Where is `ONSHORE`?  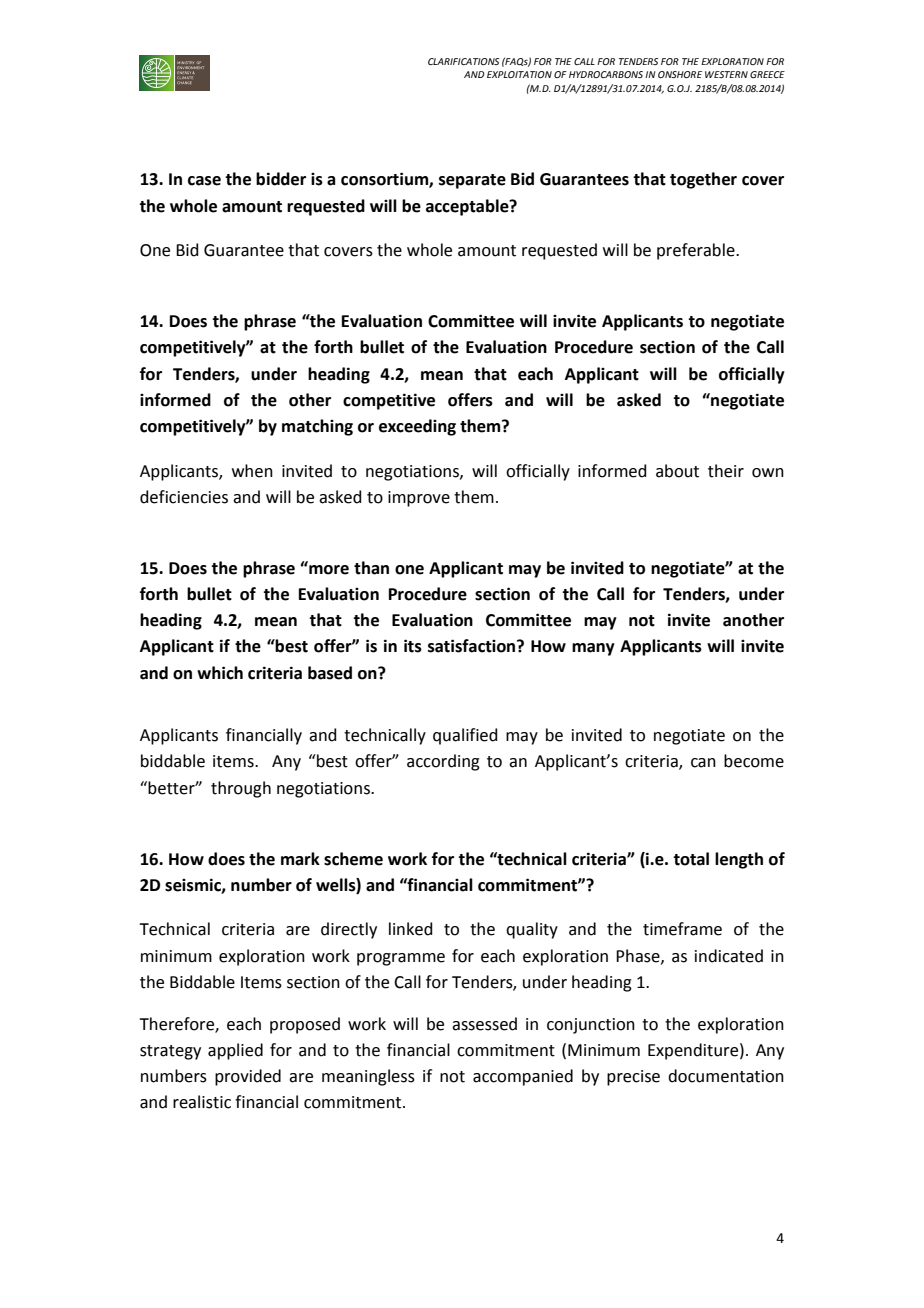
ONSHORE is located at coordinates (680, 74).
